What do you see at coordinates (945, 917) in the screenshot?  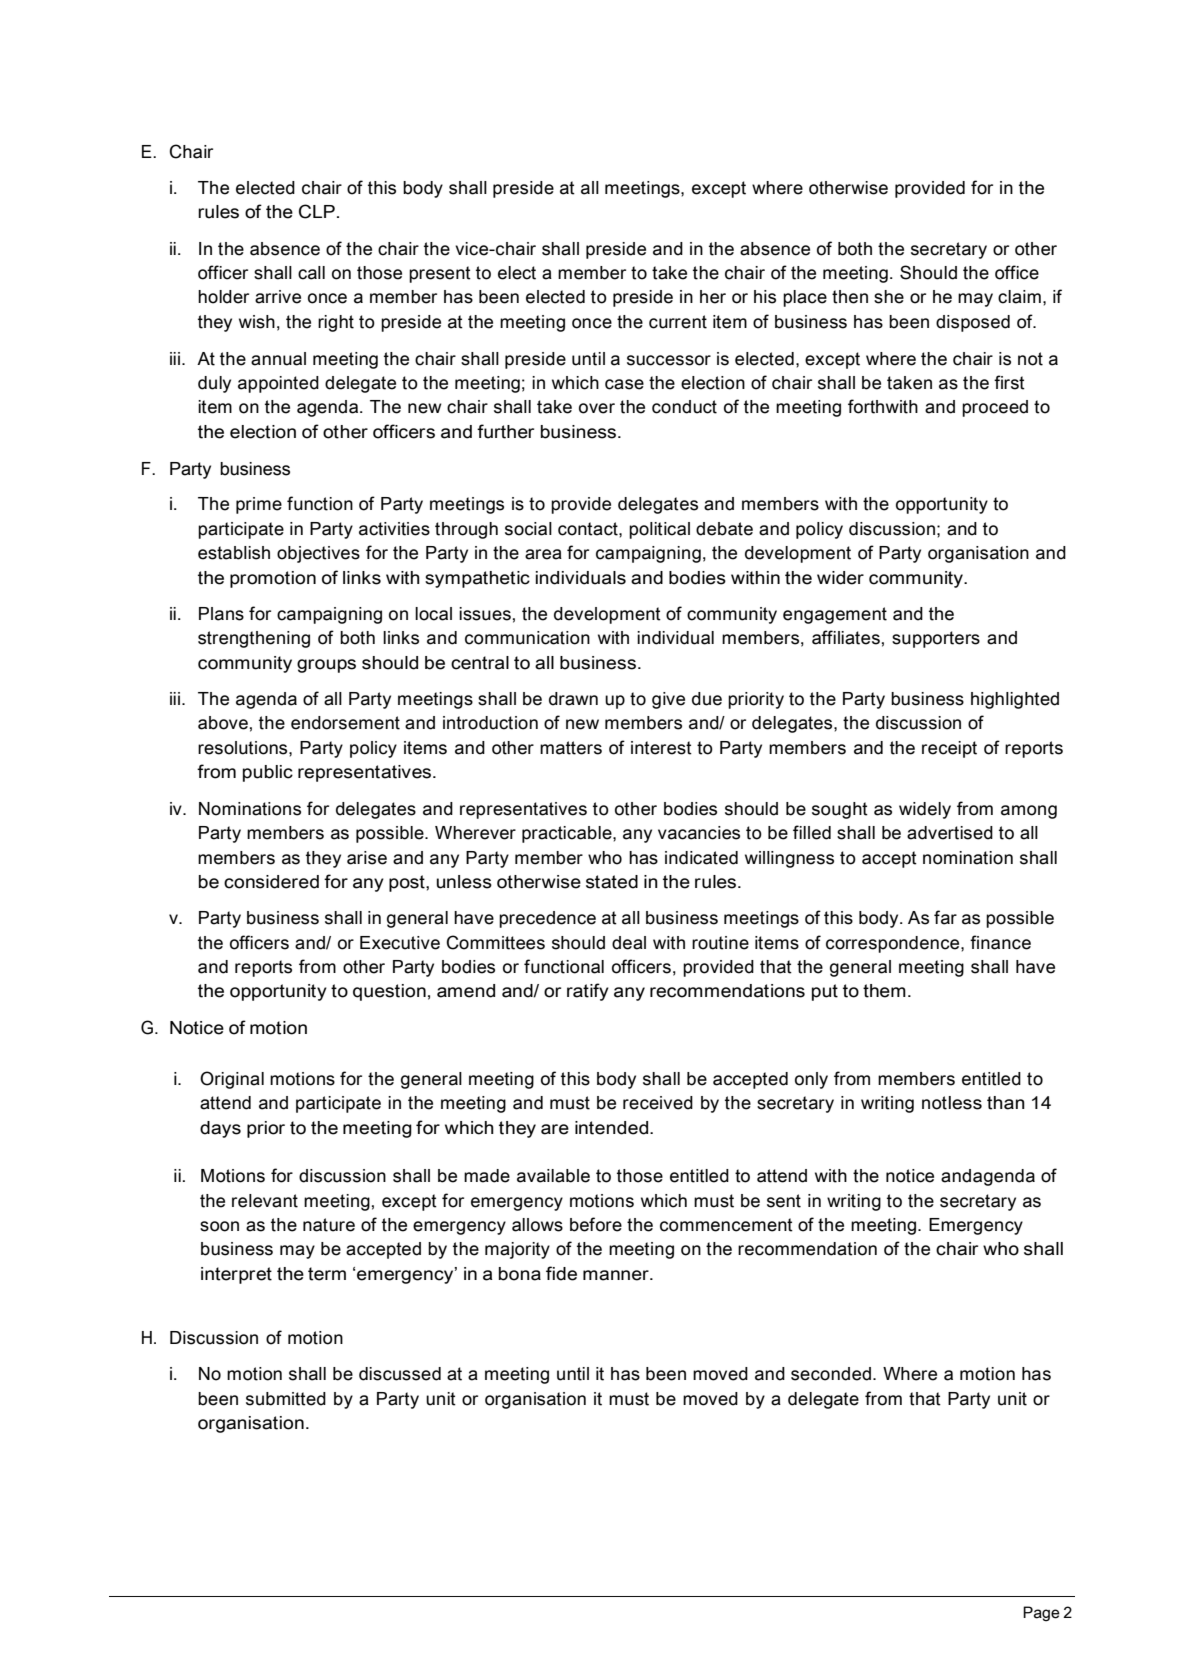 I see `far` at bounding box center [945, 917].
